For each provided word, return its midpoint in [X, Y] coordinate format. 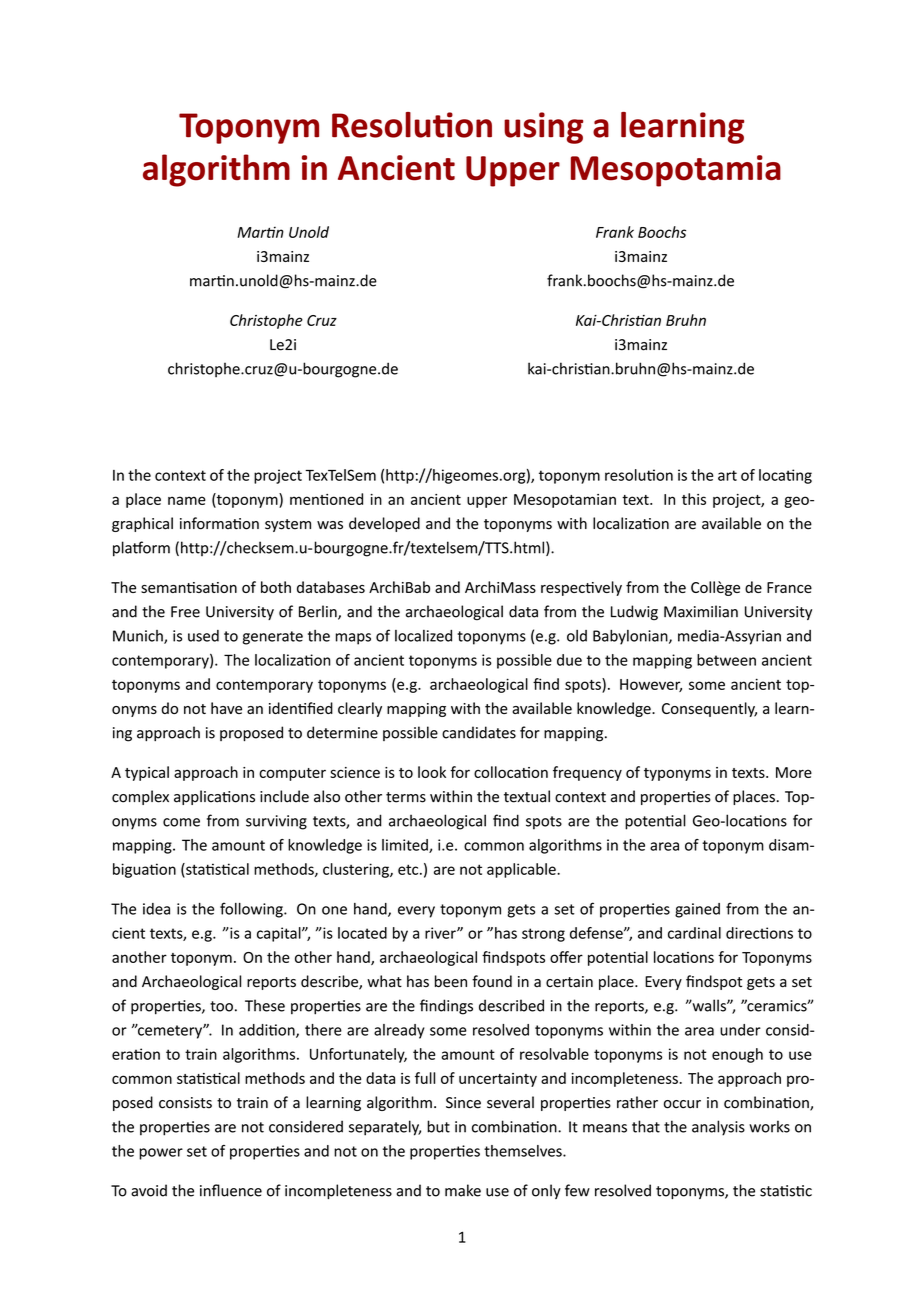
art [727, 475]
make [463, 1190]
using [543, 128]
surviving [276, 822]
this [694, 499]
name [187, 500]
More [794, 772]
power [161, 1154]
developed [384, 524]
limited [406, 846]
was [330, 525]
